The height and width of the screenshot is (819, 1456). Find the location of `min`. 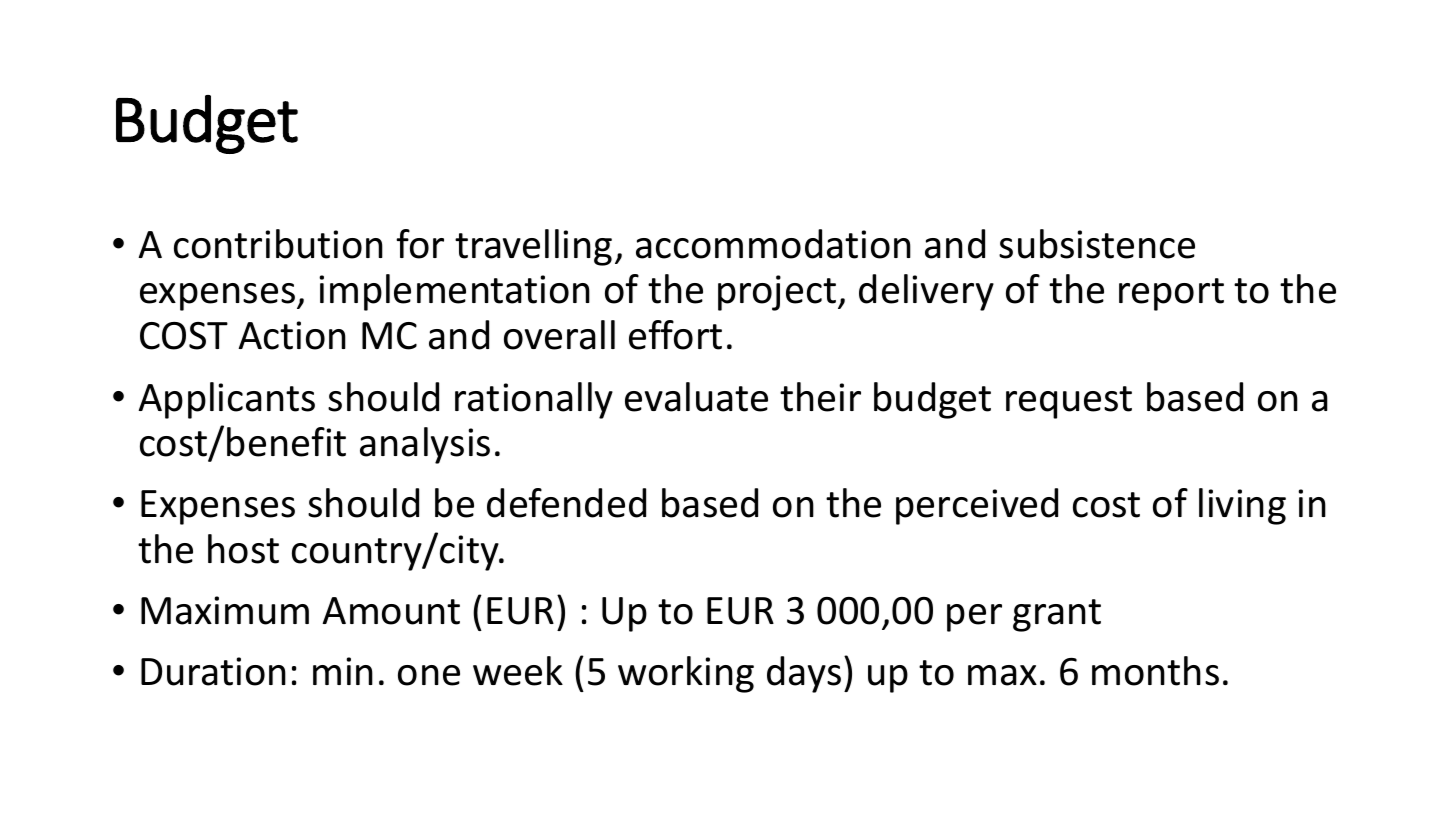

min is located at coordinates (343, 671).
